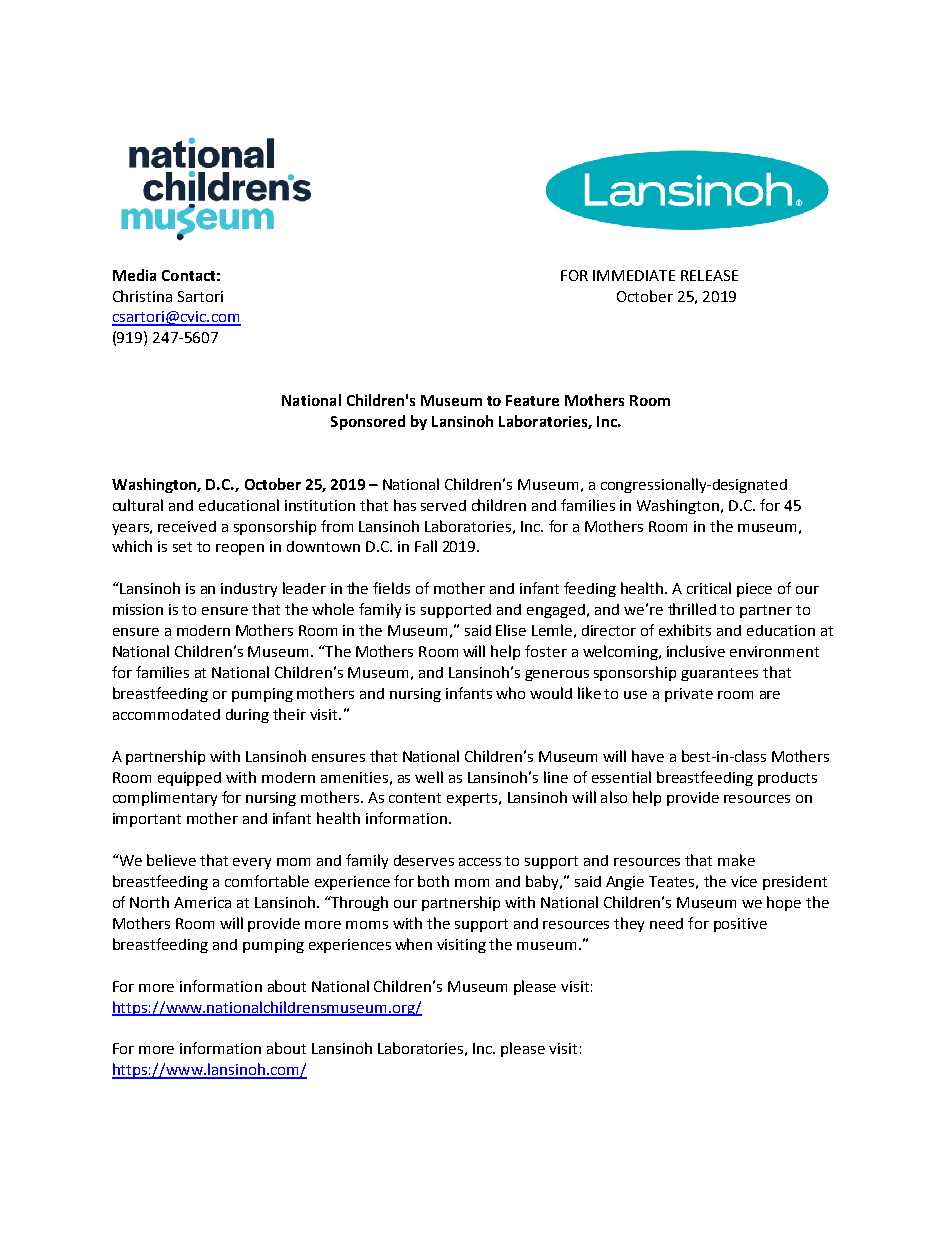  Describe the element at coordinates (189, 779) in the screenshot. I see `equipped` at that location.
